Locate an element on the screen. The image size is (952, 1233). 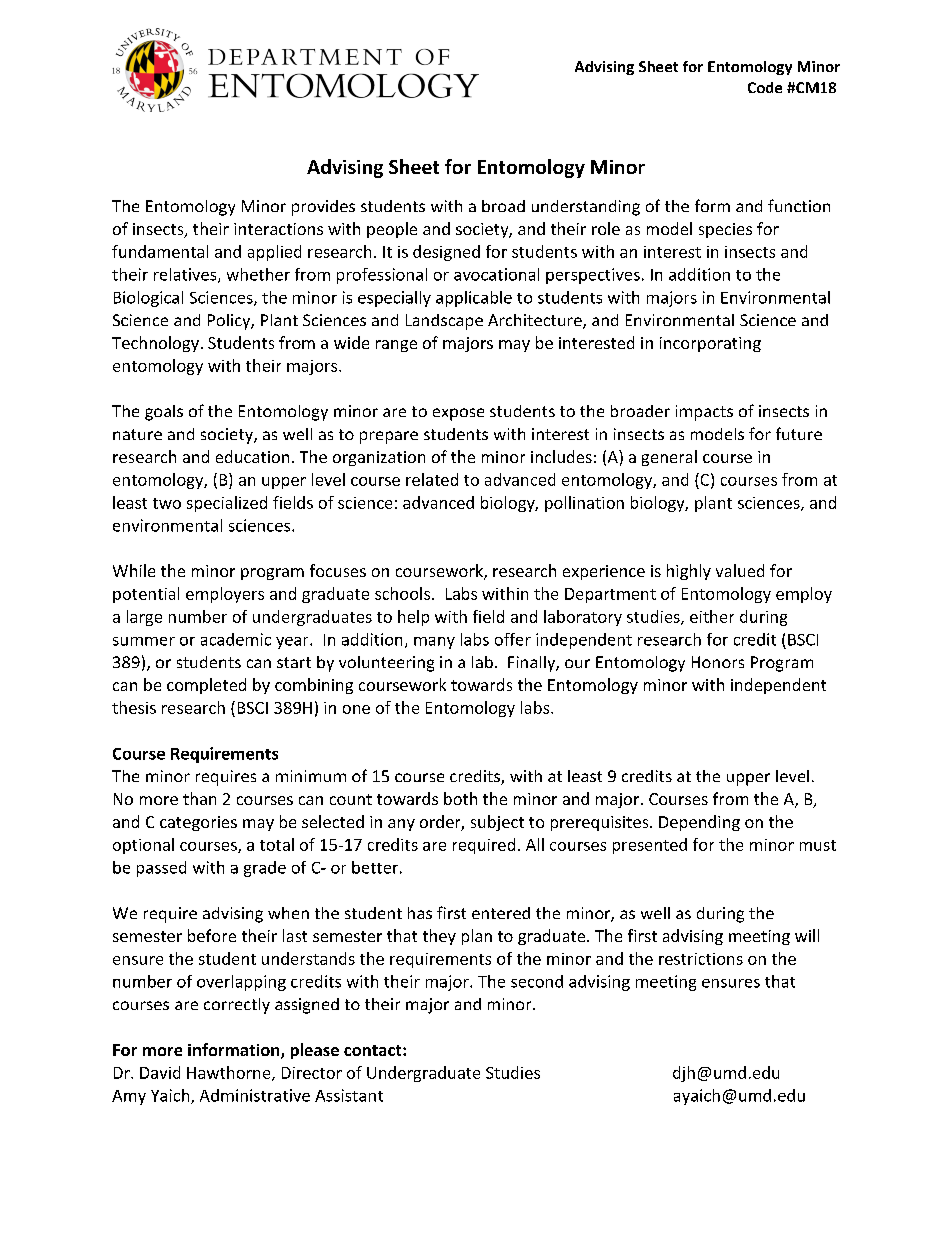
Code is located at coordinates (765, 87).
